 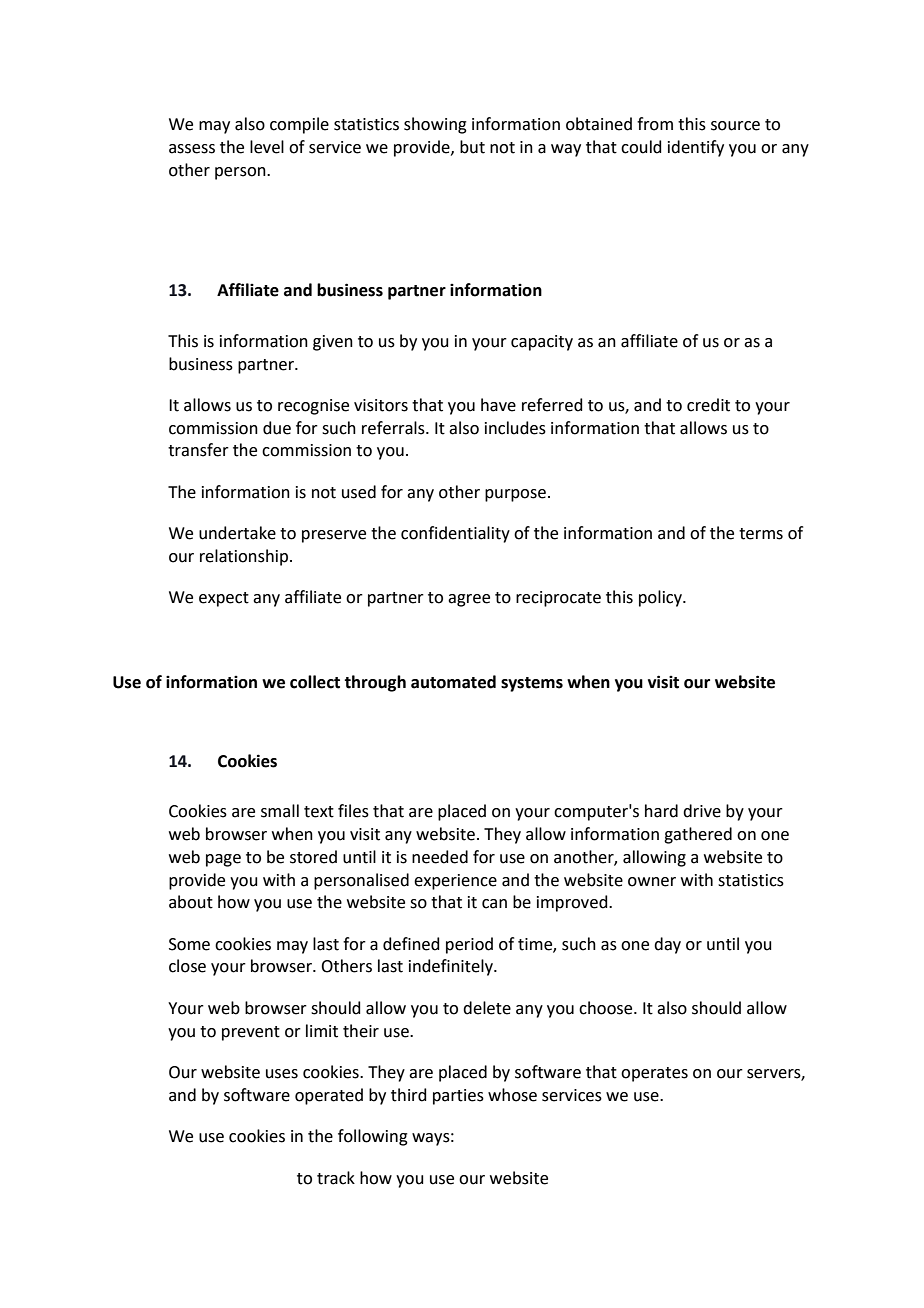 I want to click on level, so click(x=267, y=147).
